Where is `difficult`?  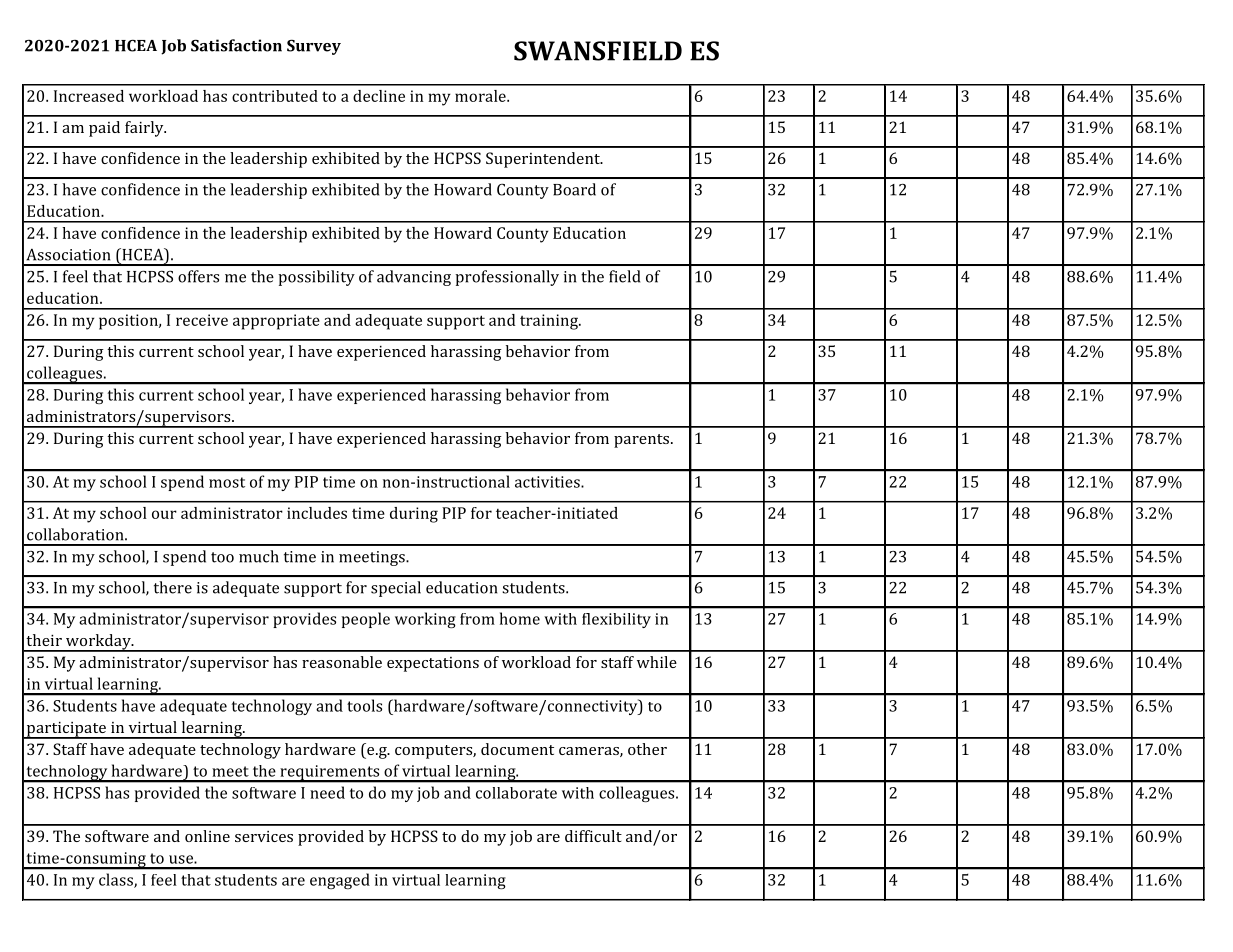 difficult is located at coordinates (593, 836).
